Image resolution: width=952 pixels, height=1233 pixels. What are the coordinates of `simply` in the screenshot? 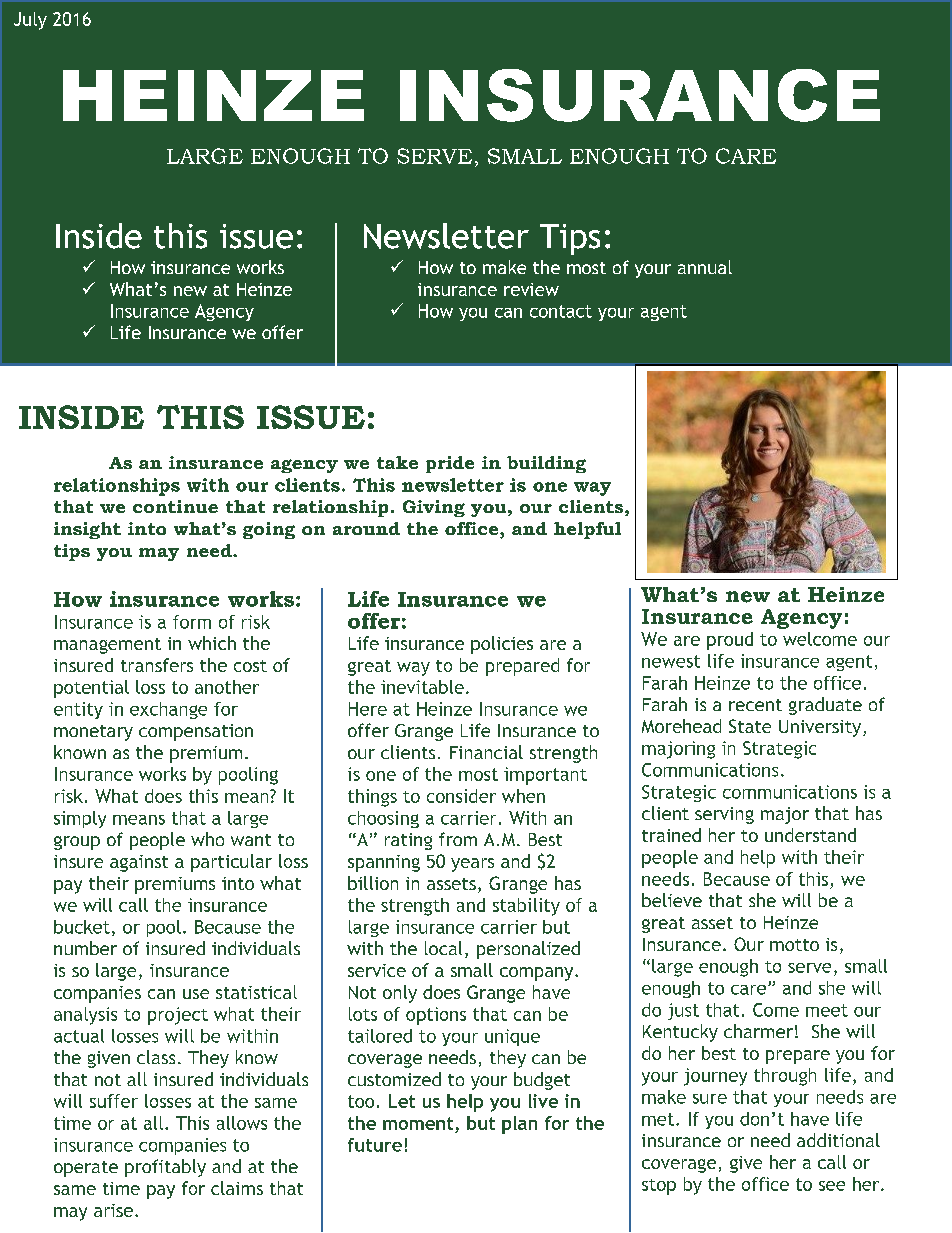 It's located at (80, 819).
